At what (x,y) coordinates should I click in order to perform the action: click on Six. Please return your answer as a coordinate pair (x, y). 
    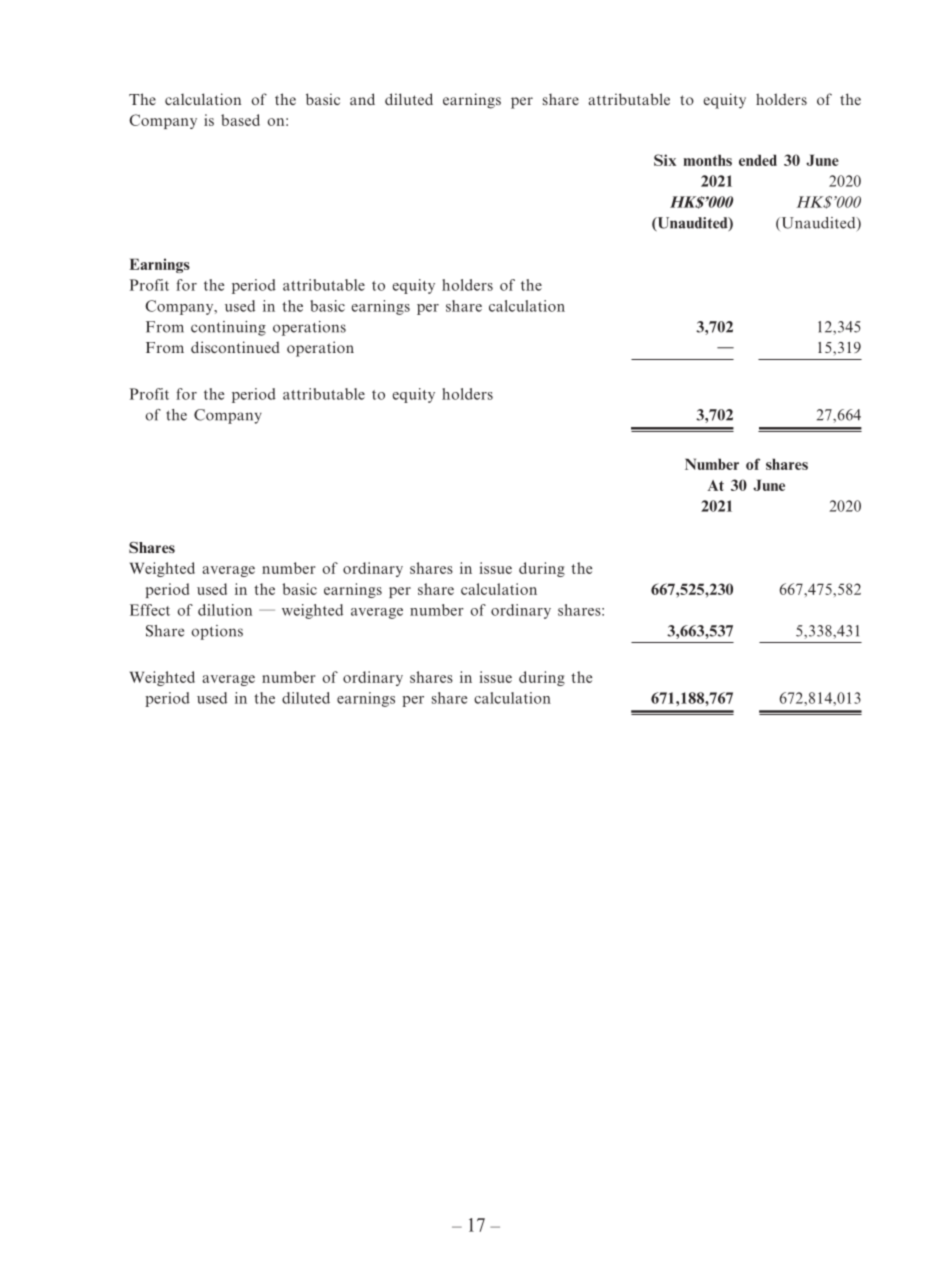
    Looking at the image, I should click on (665, 160).
